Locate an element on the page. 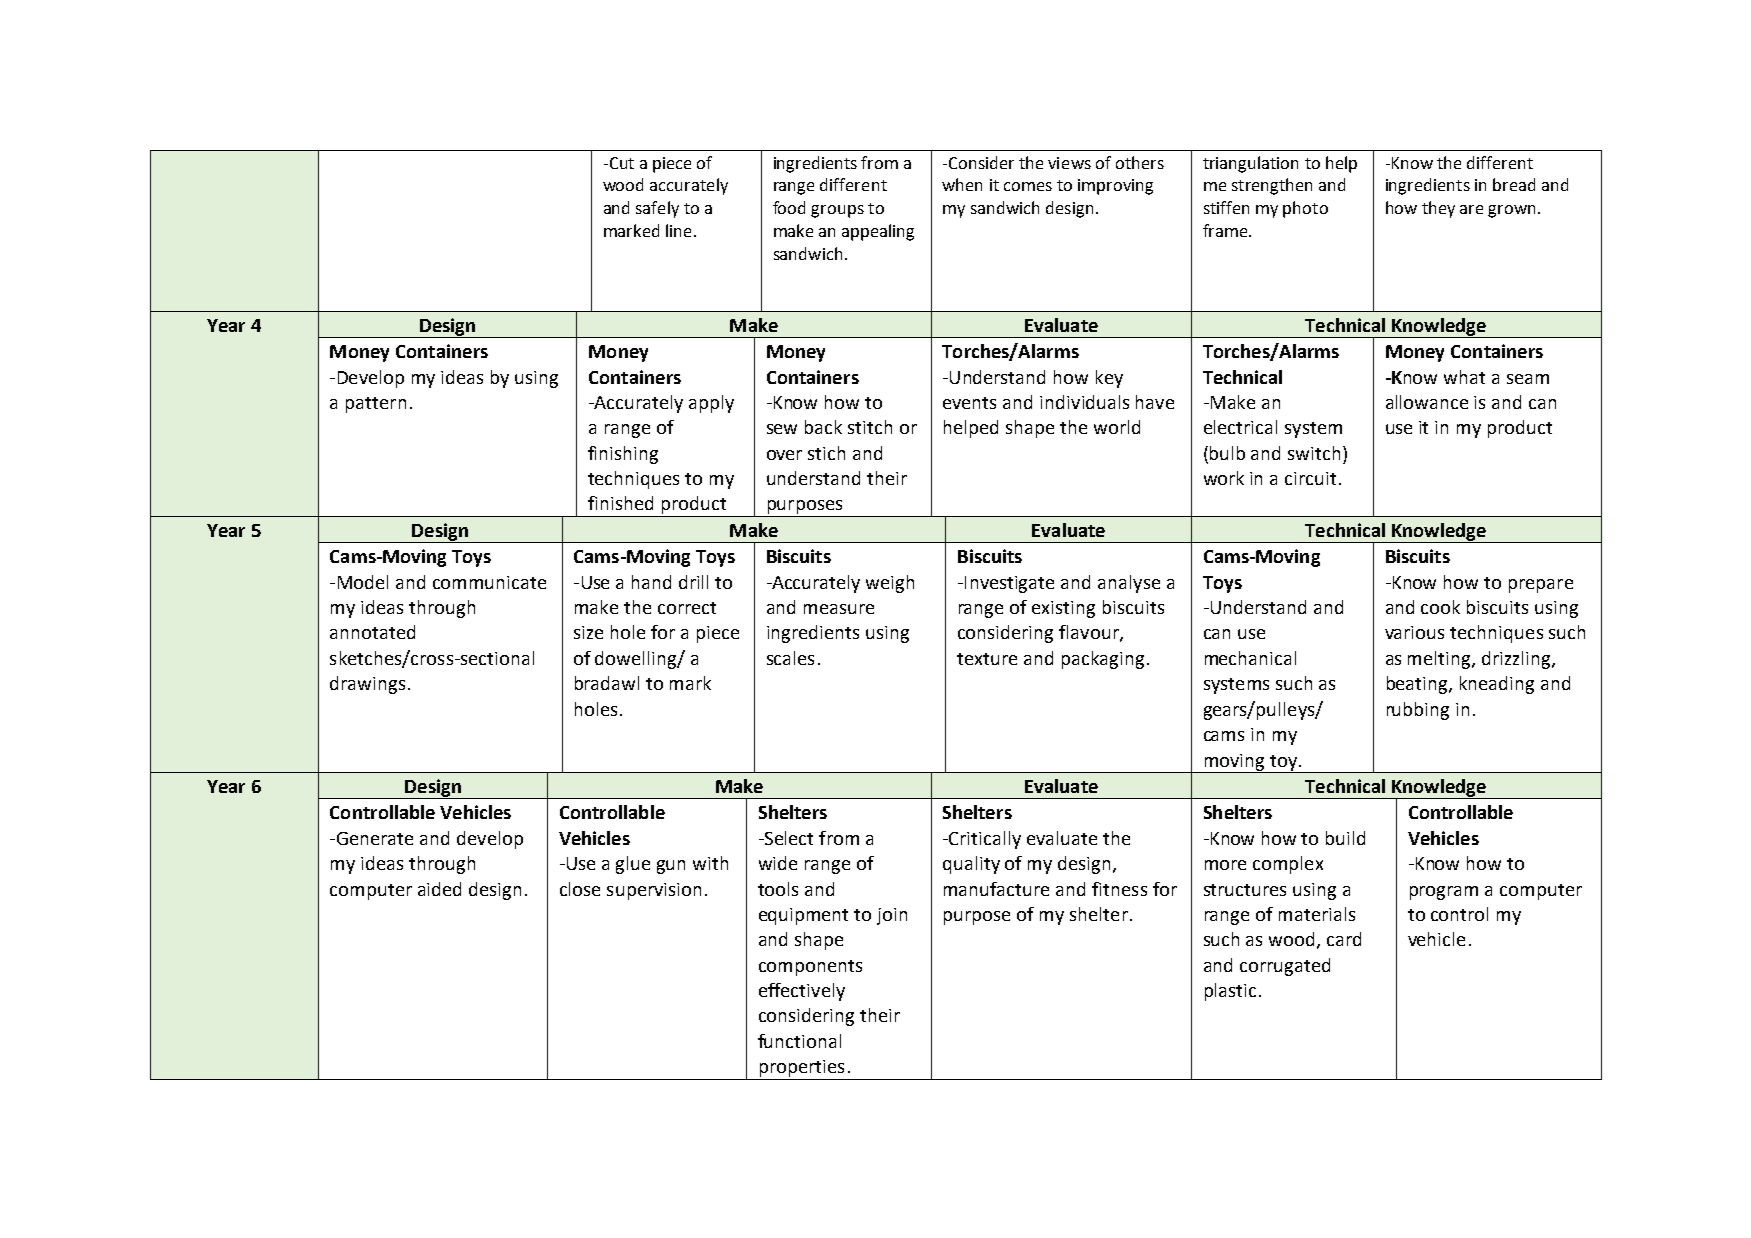 The width and height of the page is (1751, 1238). circuit is located at coordinates (1310, 478).
